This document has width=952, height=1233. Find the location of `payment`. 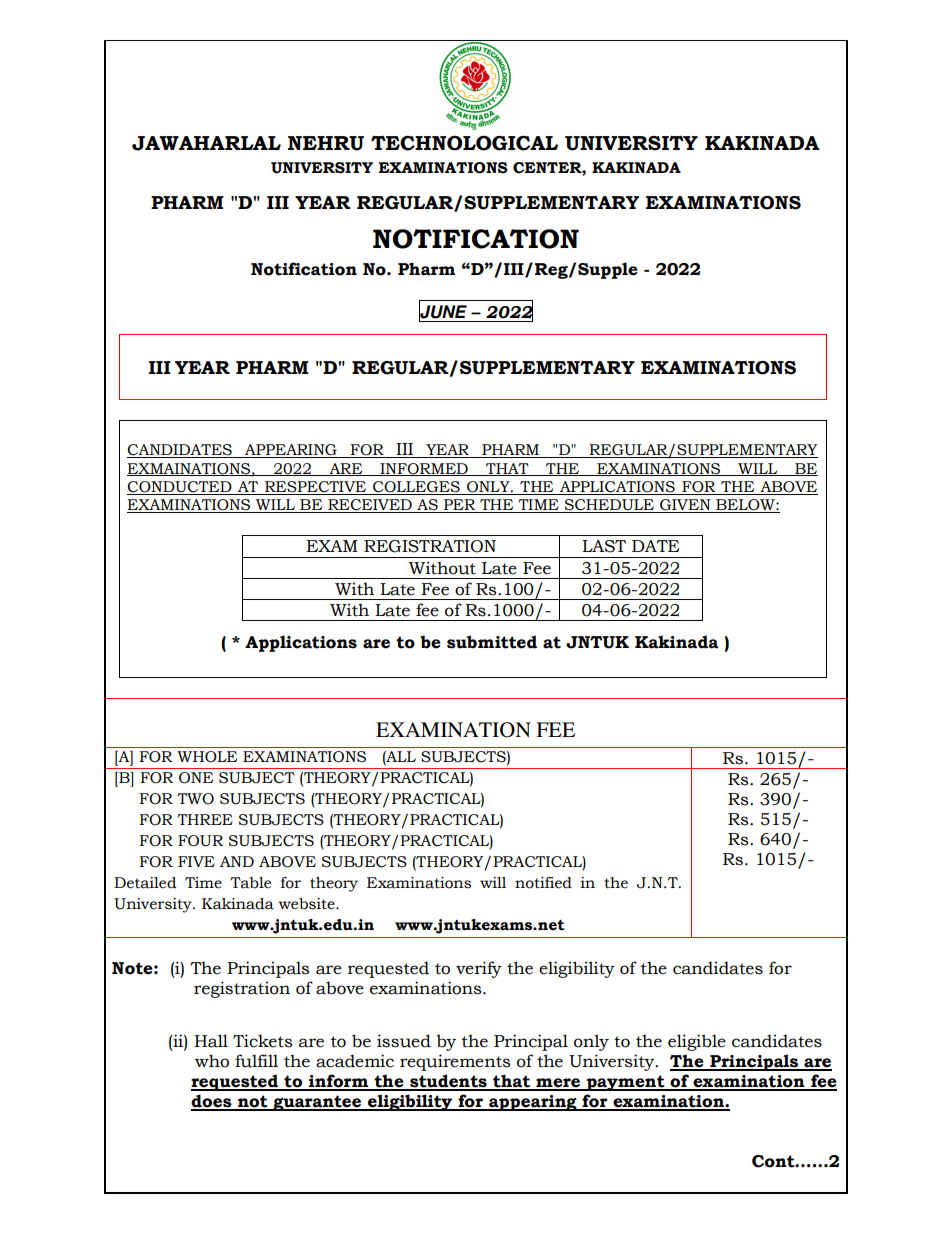

payment is located at coordinates (626, 1083).
